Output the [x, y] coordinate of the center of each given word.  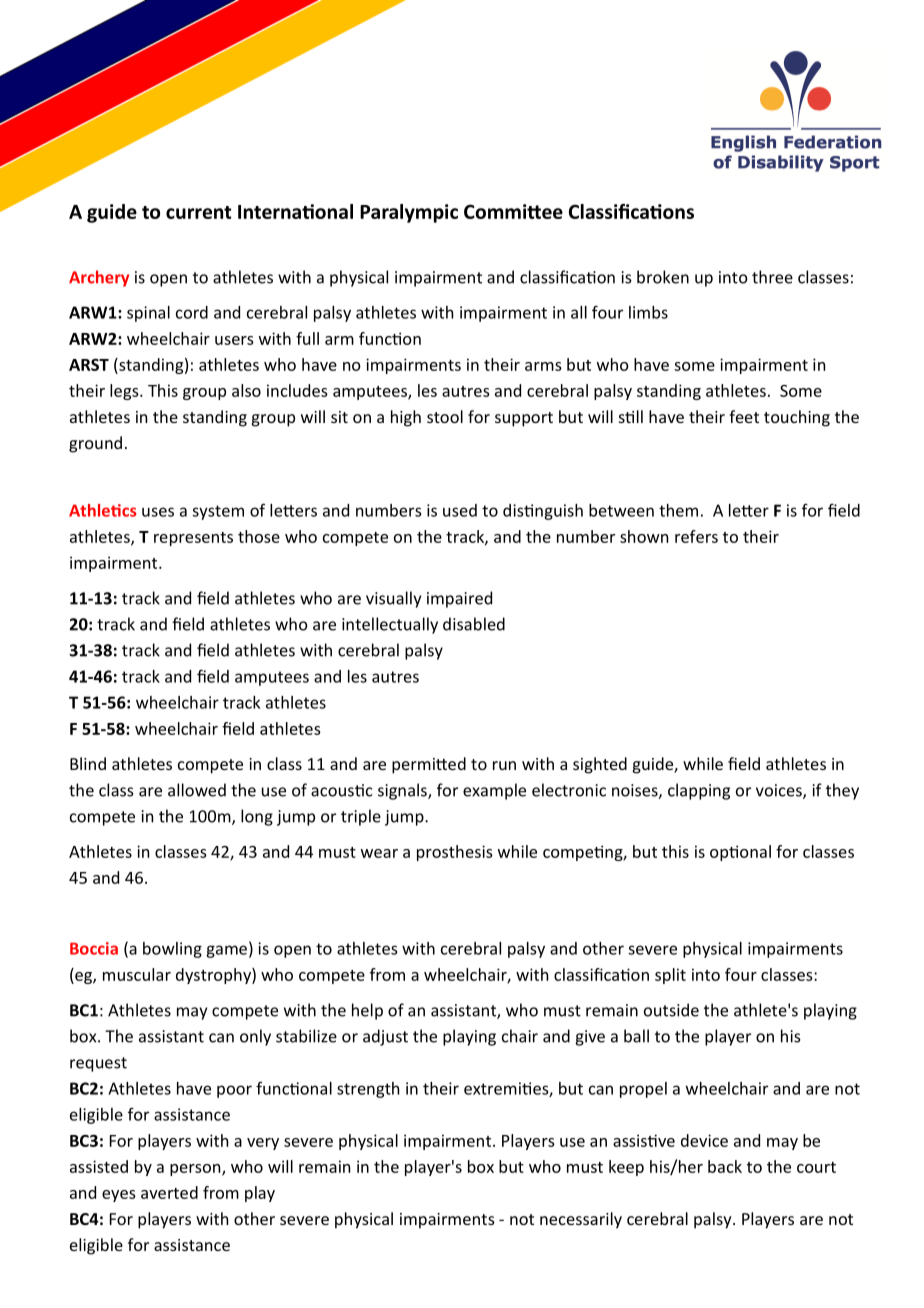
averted [169, 1192]
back [725, 1166]
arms [543, 366]
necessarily [581, 1220]
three [772, 277]
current [198, 212]
